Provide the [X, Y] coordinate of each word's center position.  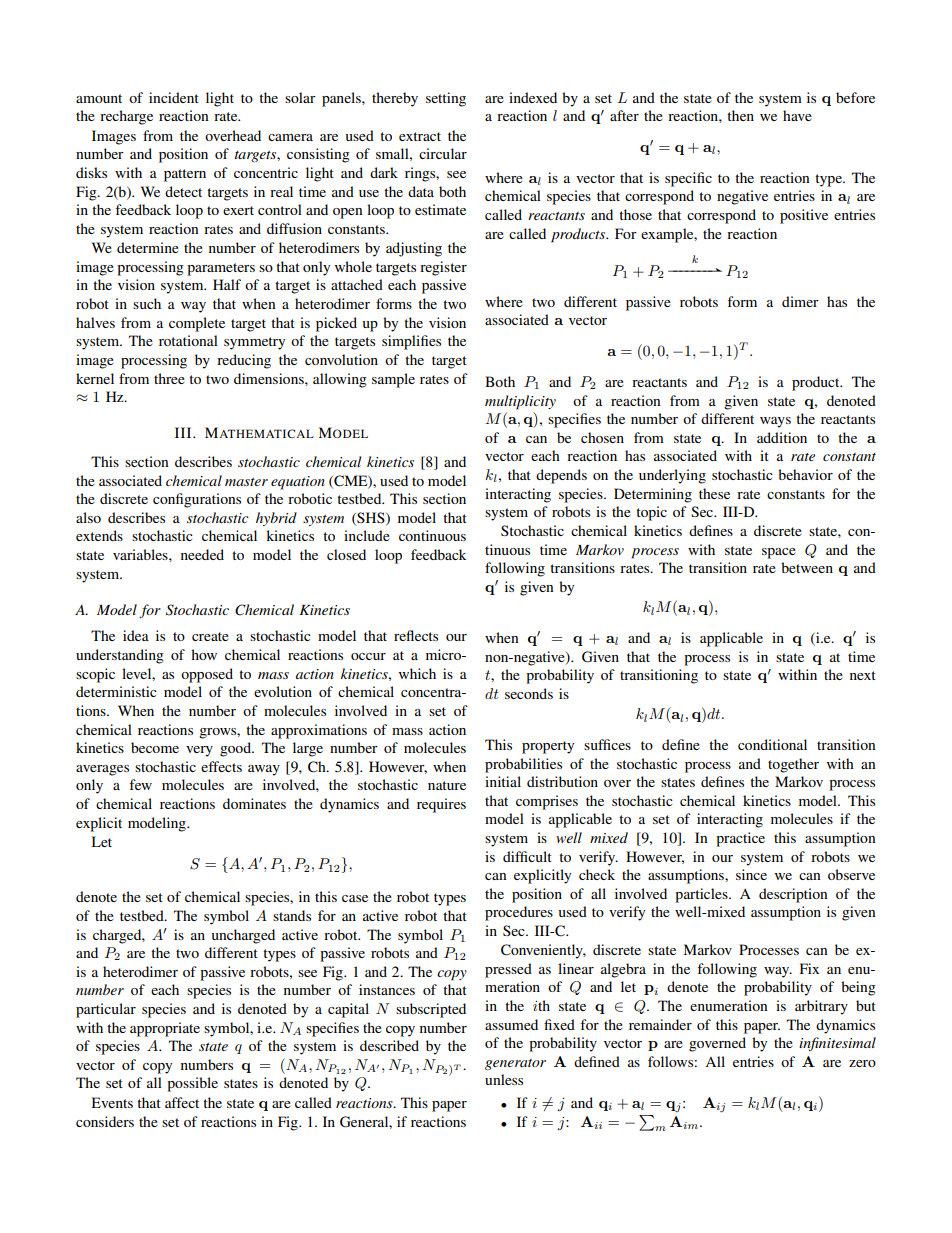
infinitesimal [837, 1044]
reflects [416, 635]
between [807, 567]
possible [192, 1084]
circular [443, 153]
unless [504, 1079]
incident [174, 97]
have [797, 115]
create [210, 636]
